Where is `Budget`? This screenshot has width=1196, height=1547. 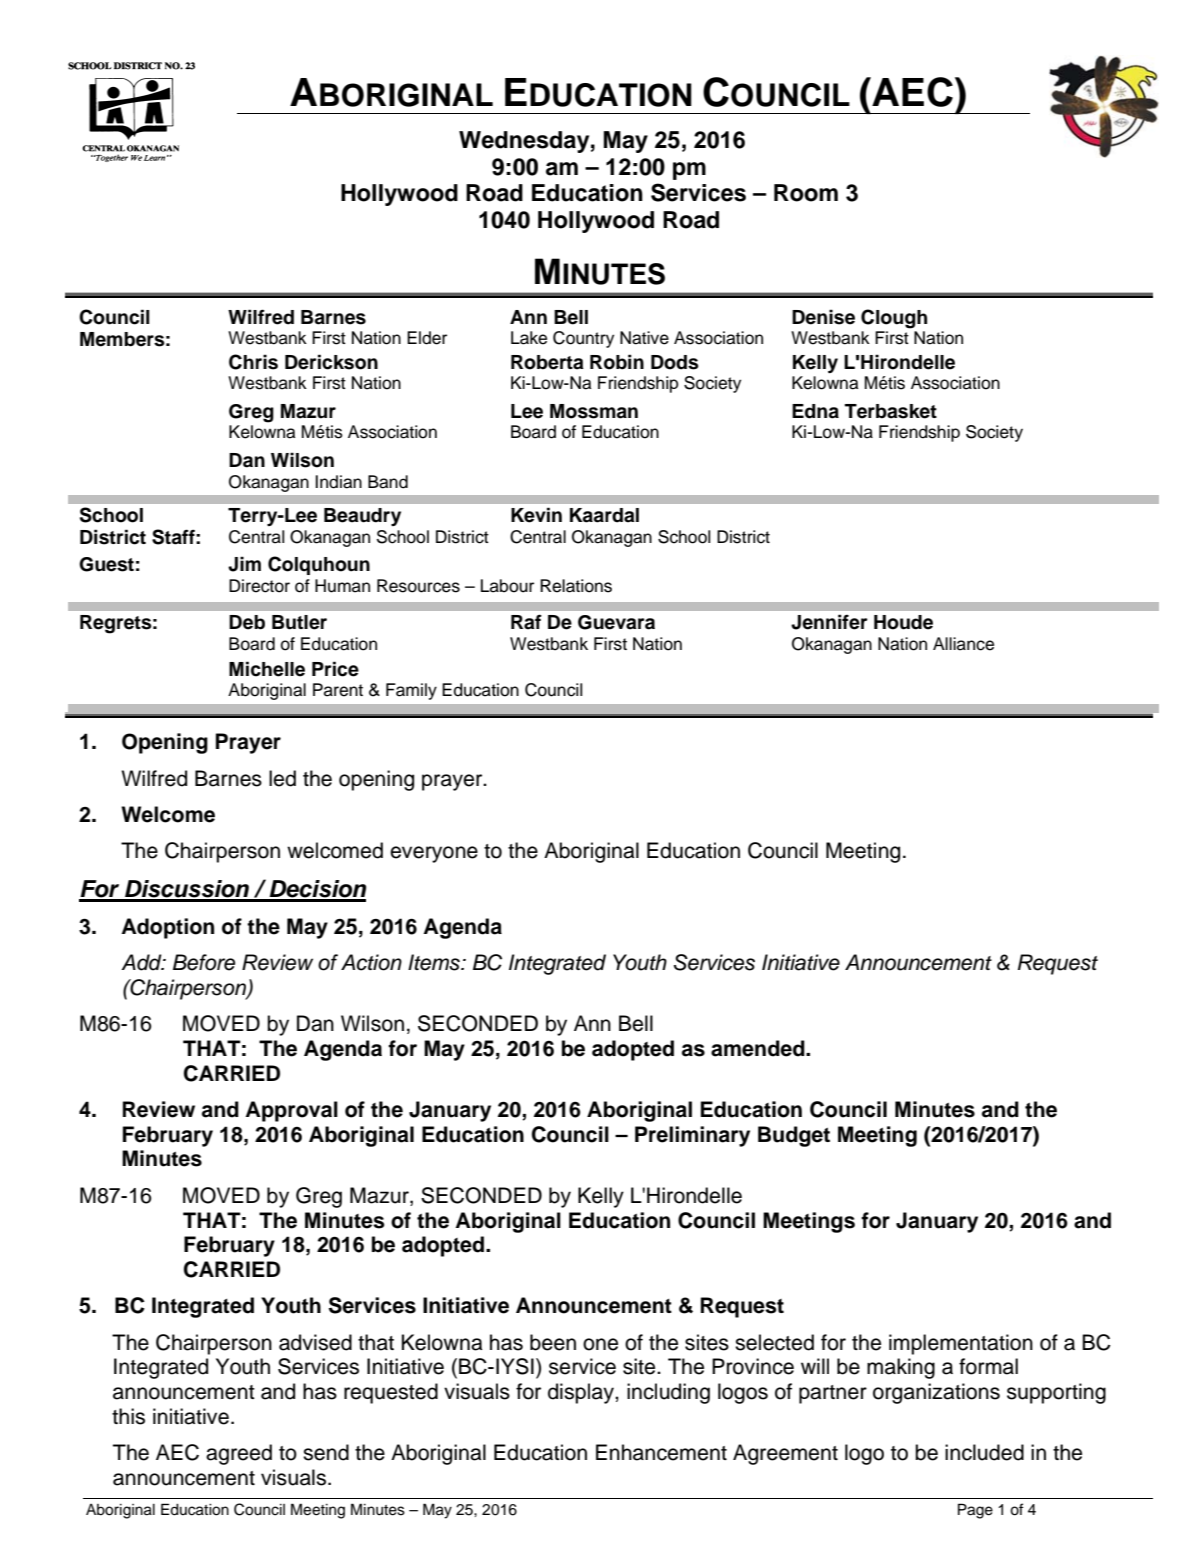
Budget is located at coordinates (794, 1136).
